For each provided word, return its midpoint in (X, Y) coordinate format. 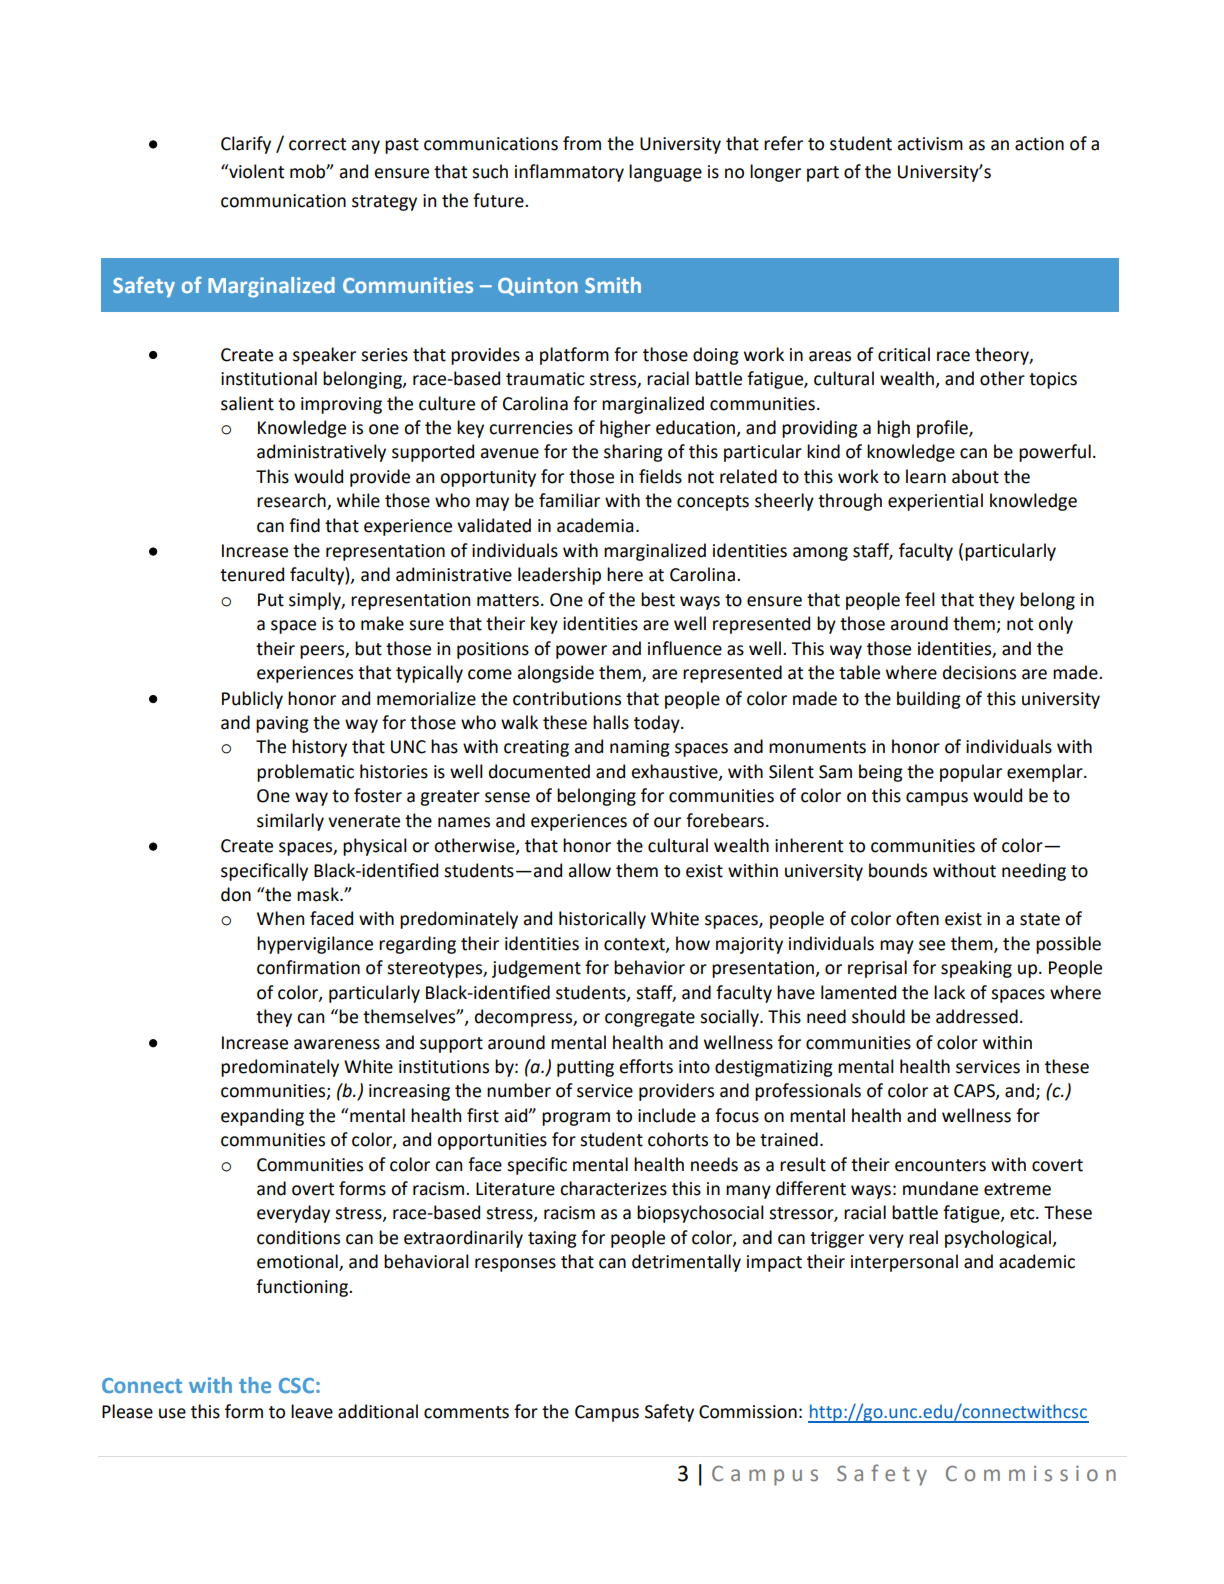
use (172, 1413)
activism (930, 144)
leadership (559, 576)
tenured (252, 574)
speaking (976, 969)
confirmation (308, 967)
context (635, 945)
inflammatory (569, 173)
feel (920, 599)
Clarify (246, 145)
